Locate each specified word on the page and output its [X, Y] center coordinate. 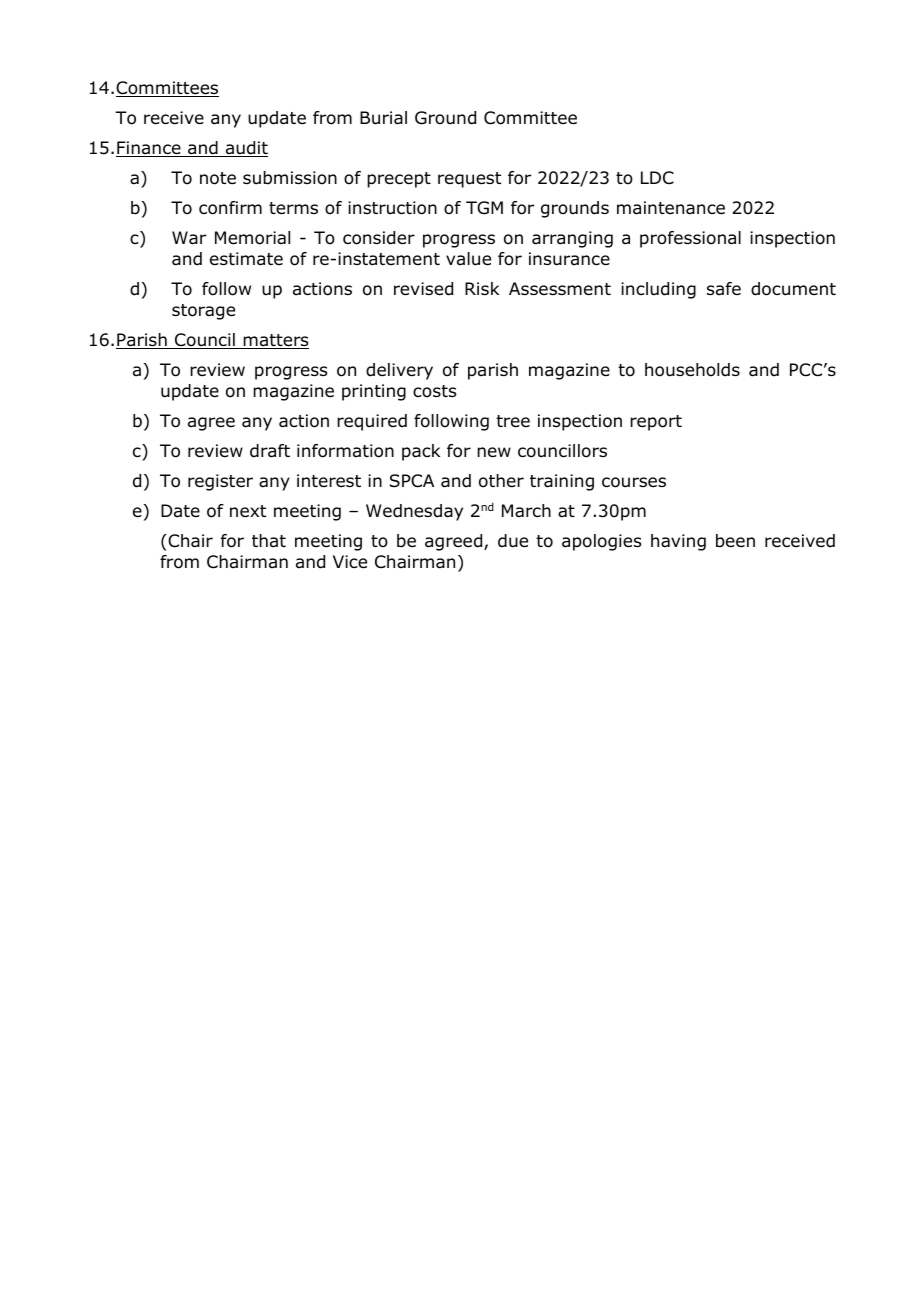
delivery [399, 371]
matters [275, 341]
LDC [657, 177]
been [735, 541]
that [269, 540]
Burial [383, 118]
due [513, 541]
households [692, 370]
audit [245, 149]
